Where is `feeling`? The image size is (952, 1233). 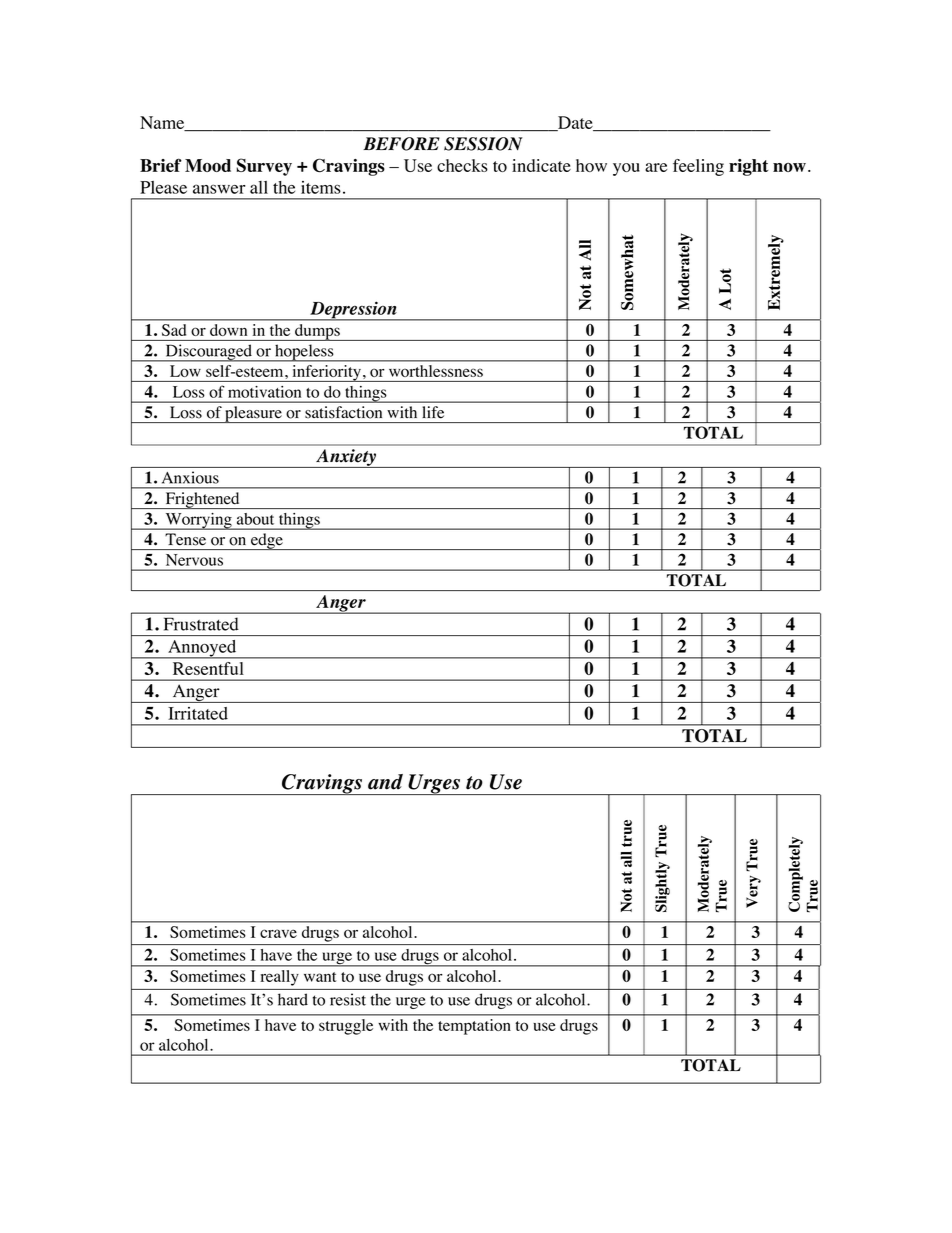 feeling is located at coordinates (698, 167).
